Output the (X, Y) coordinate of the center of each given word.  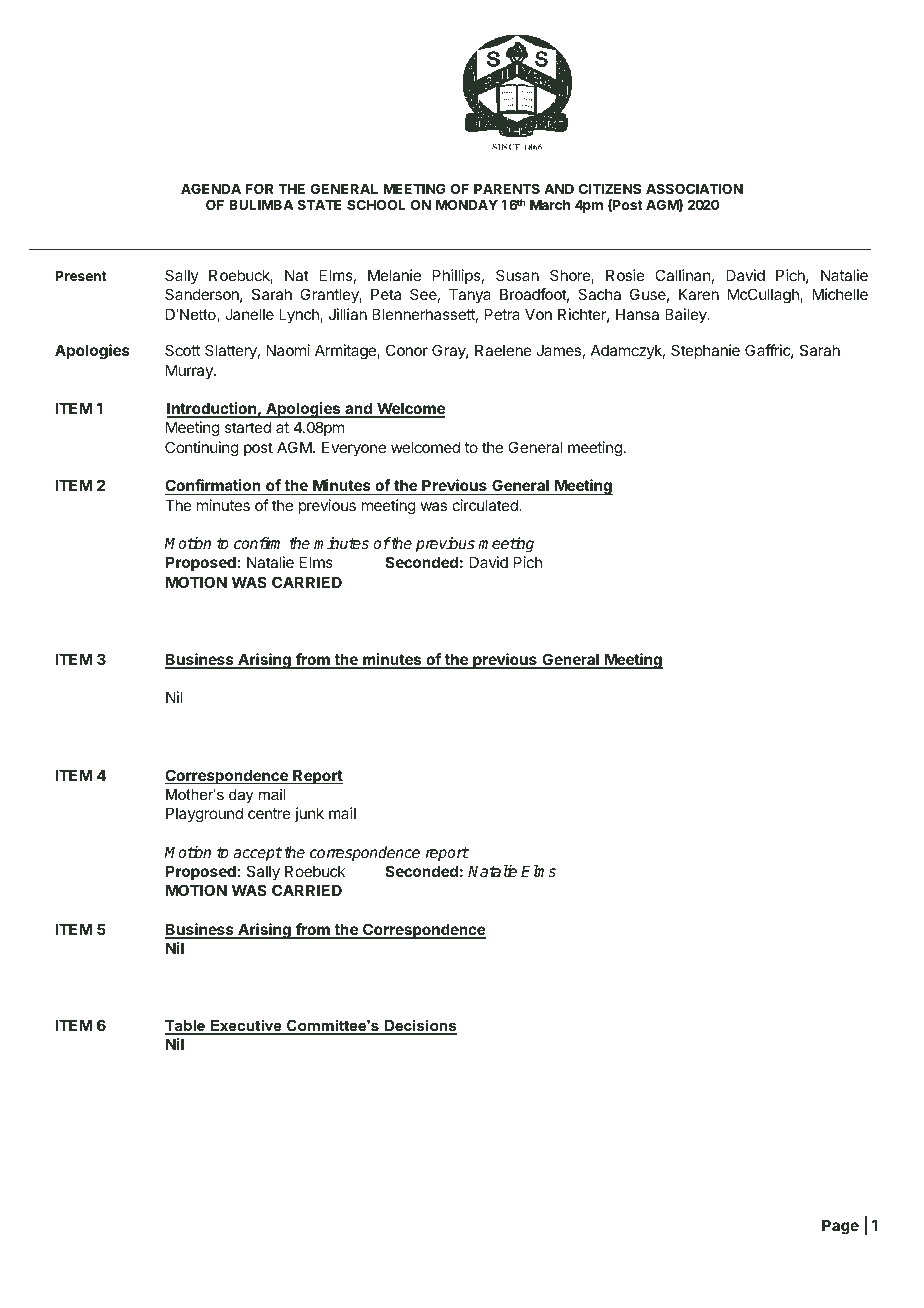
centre (269, 813)
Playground (204, 815)
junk (309, 814)
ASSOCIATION (694, 188)
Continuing (202, 449)
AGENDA (211, 188)
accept (257, 854)
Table (186, 1027)
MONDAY (467, 204)
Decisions (420, 1027)
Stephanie (705, 351)
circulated (486, 505)
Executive (246, 1027)
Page (840, 1227)
